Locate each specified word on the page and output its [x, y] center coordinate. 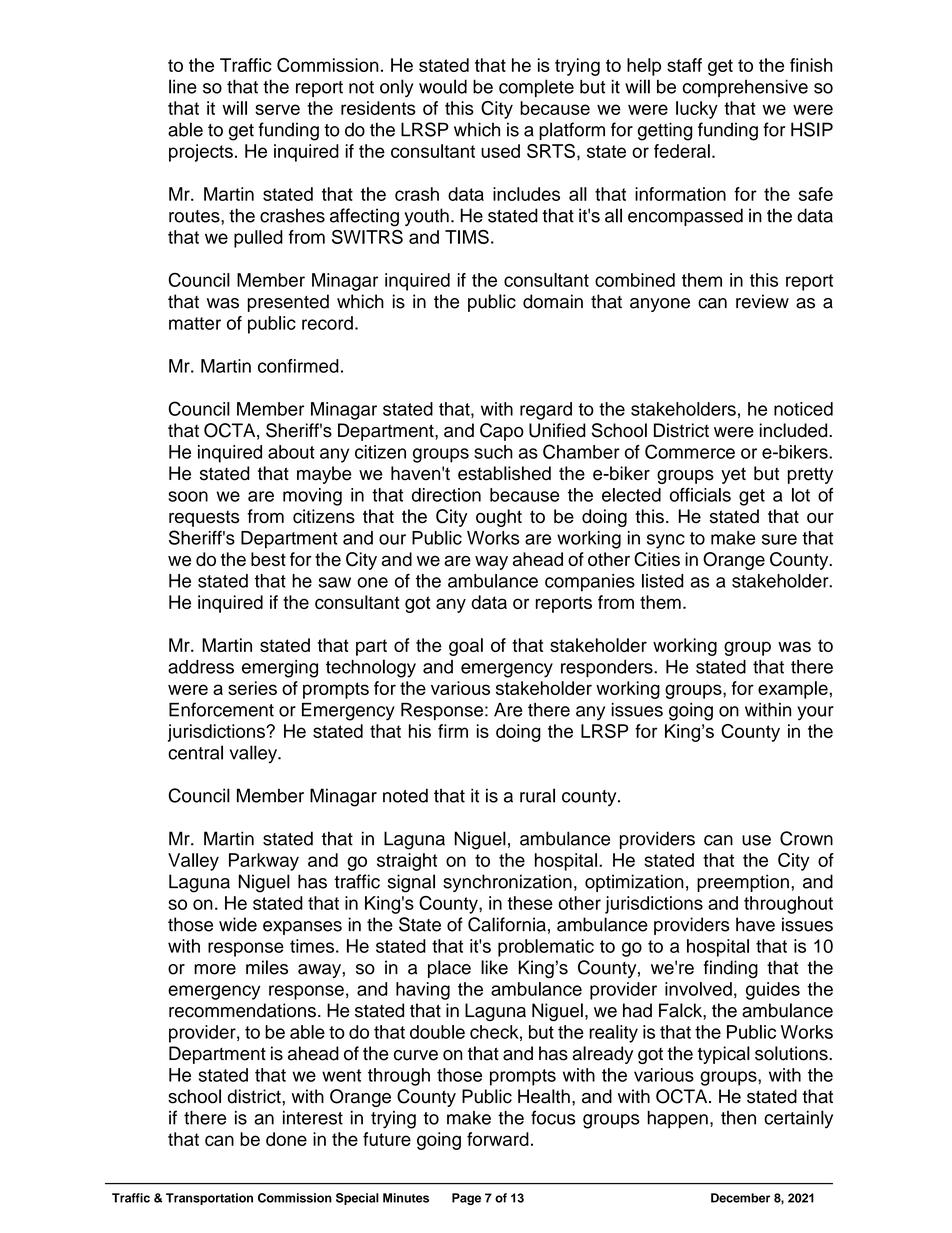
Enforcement [221, 709]
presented [288, 303]
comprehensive [745, 88]
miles [267, 967]
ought [499, 518]
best [268, 559]
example [793, 690]
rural [537, 795]
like [494, 967]
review [762, 301]
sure [779, 539]
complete [536, 88]
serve [277, 109]
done [286, 1139]
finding [731, 969]
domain [553, 301]
